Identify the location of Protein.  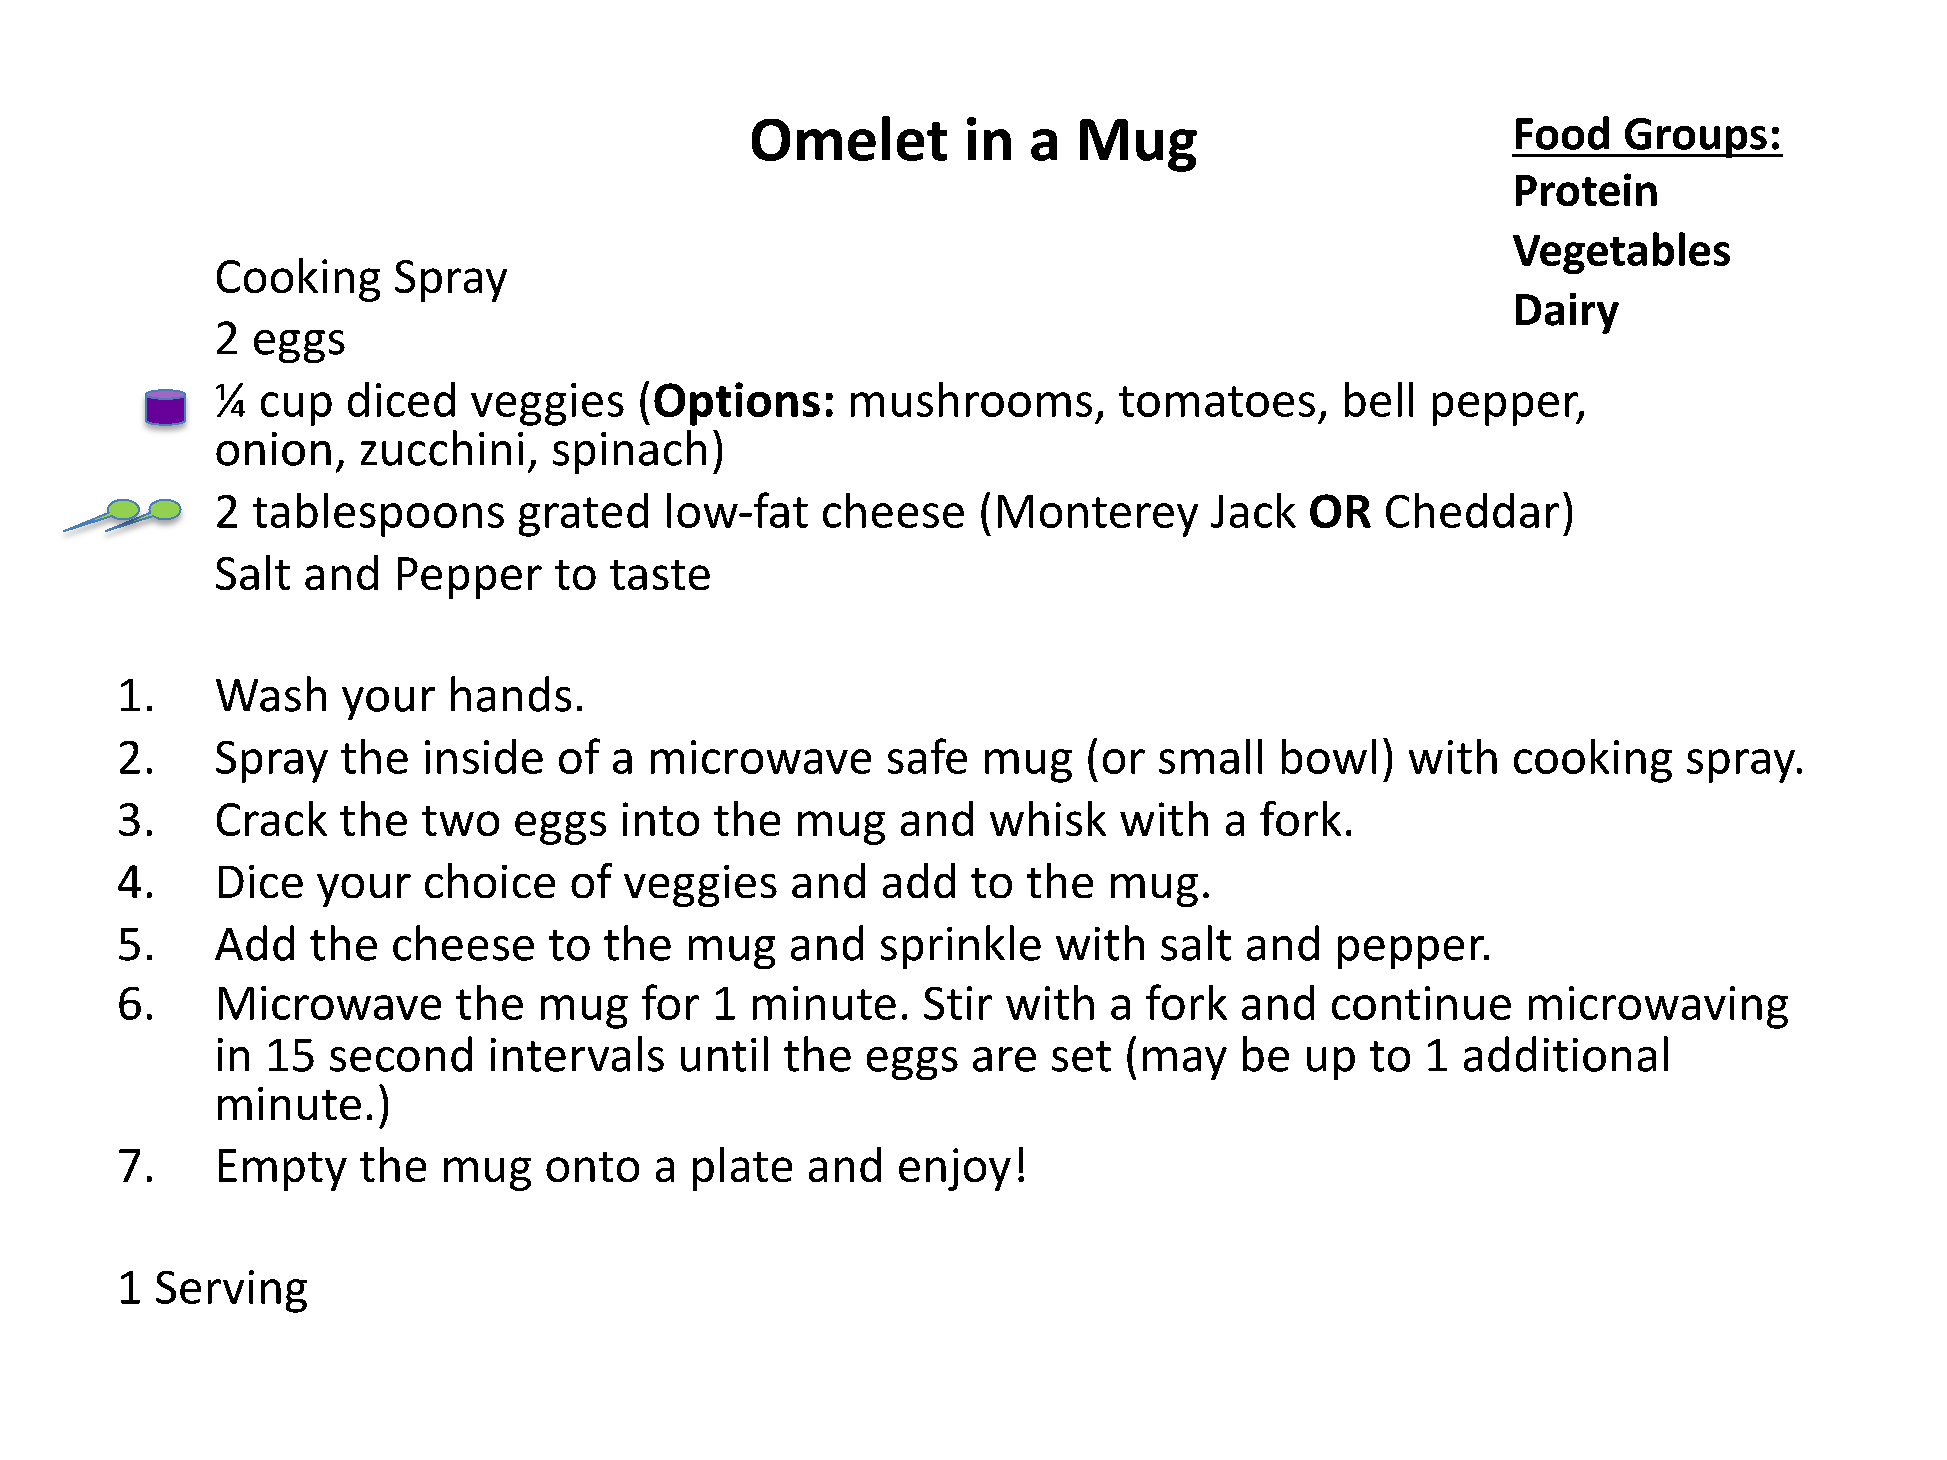
(1586, 189).
